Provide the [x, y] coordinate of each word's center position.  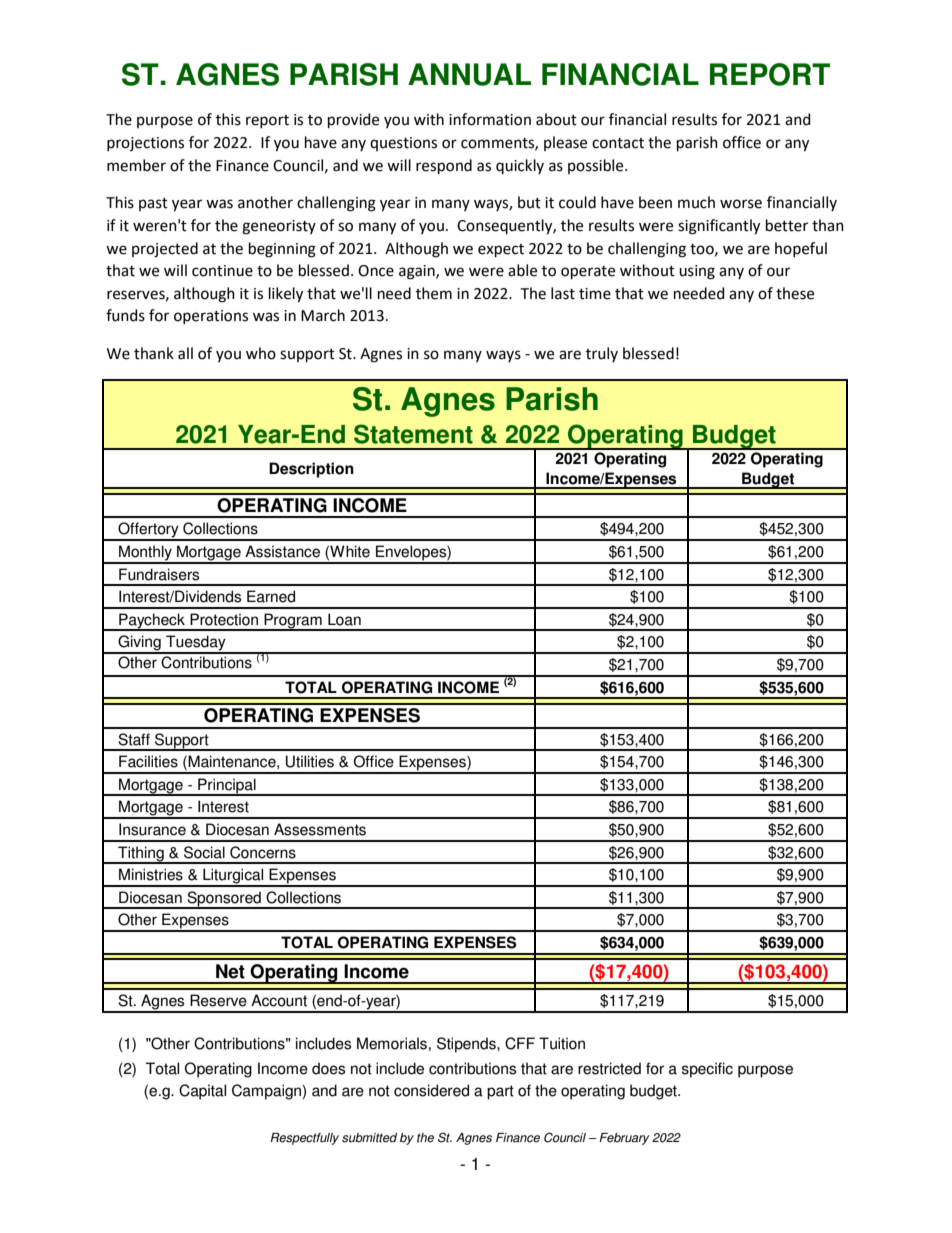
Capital [202, 1092]
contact [618, 143]
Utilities [310, 761]
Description [311, 470]
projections [145, 144]
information [490, 119]
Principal [227, 787]
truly [602, 354]
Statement [413, 434]
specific [707, 1070]
